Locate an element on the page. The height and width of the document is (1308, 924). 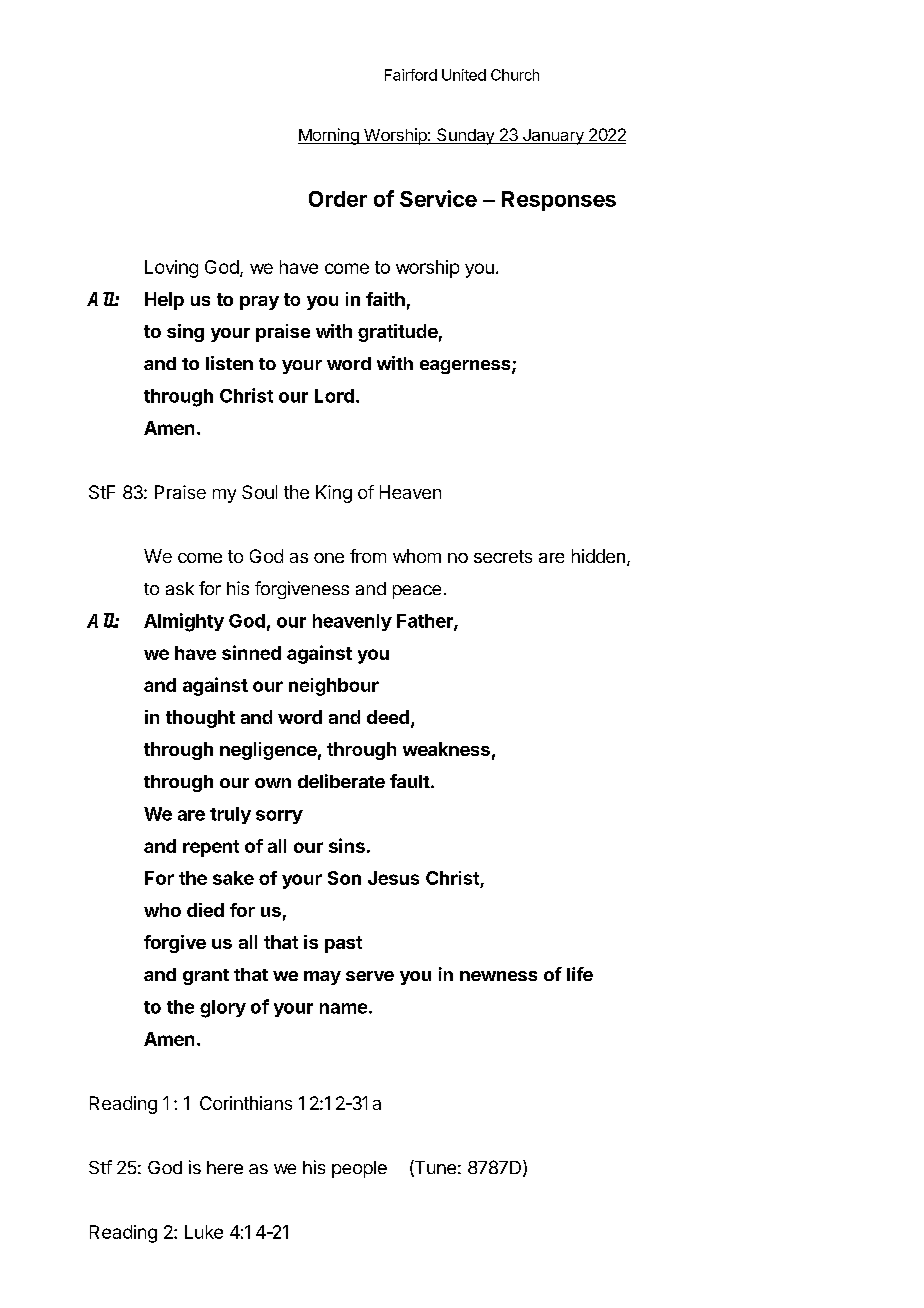
deed is located at coordinates (388, 717).
